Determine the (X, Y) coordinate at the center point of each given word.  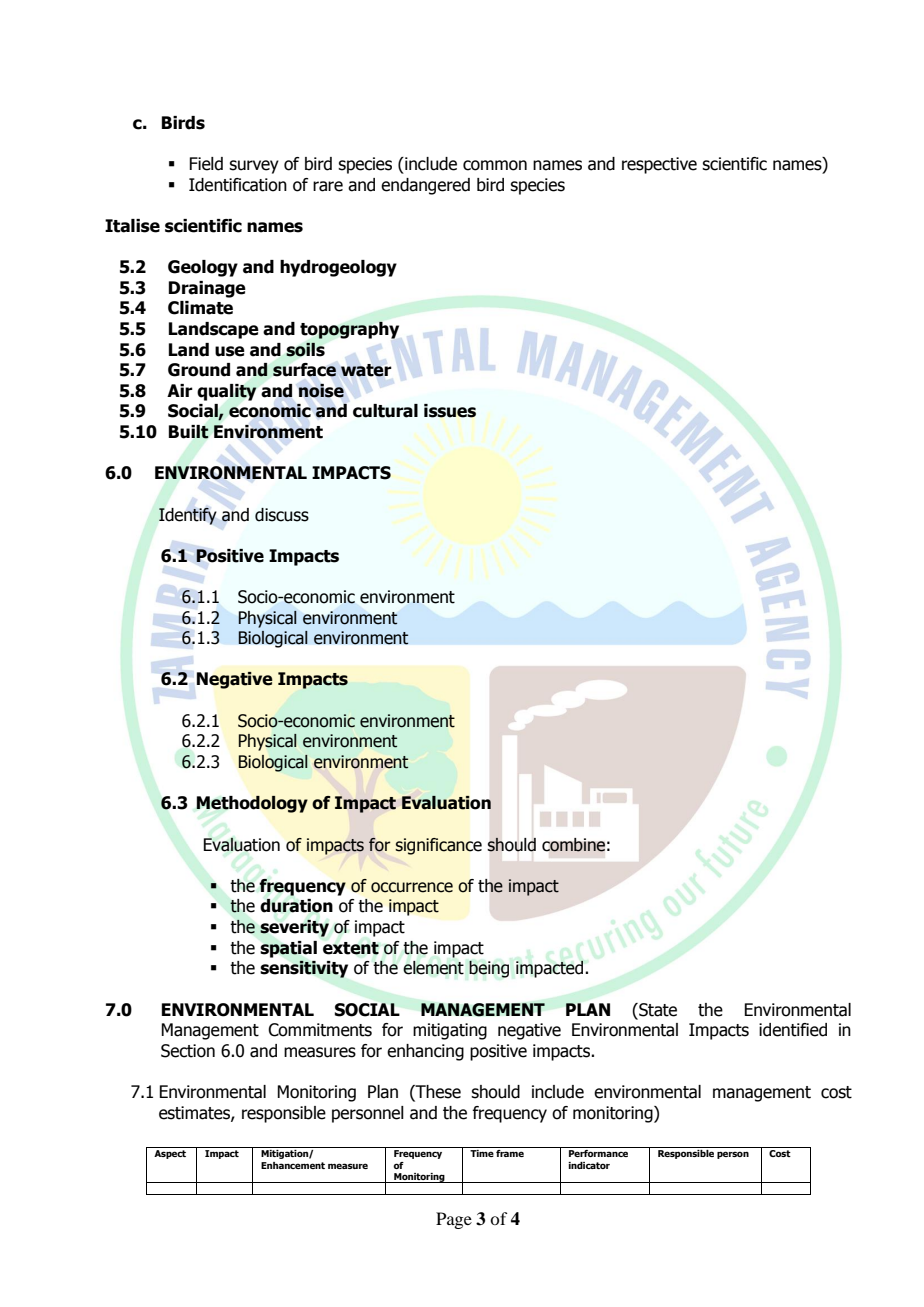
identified (793, 1030)
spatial (288, 949)
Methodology (252, 804)
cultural (385, 411)
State (657, 1010)
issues (450, 411)
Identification (238, 185)
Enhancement (293, 1165)
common (495, 165)
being (489, 969)
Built (189, 432)
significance (438, 846)
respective (659, 165)
